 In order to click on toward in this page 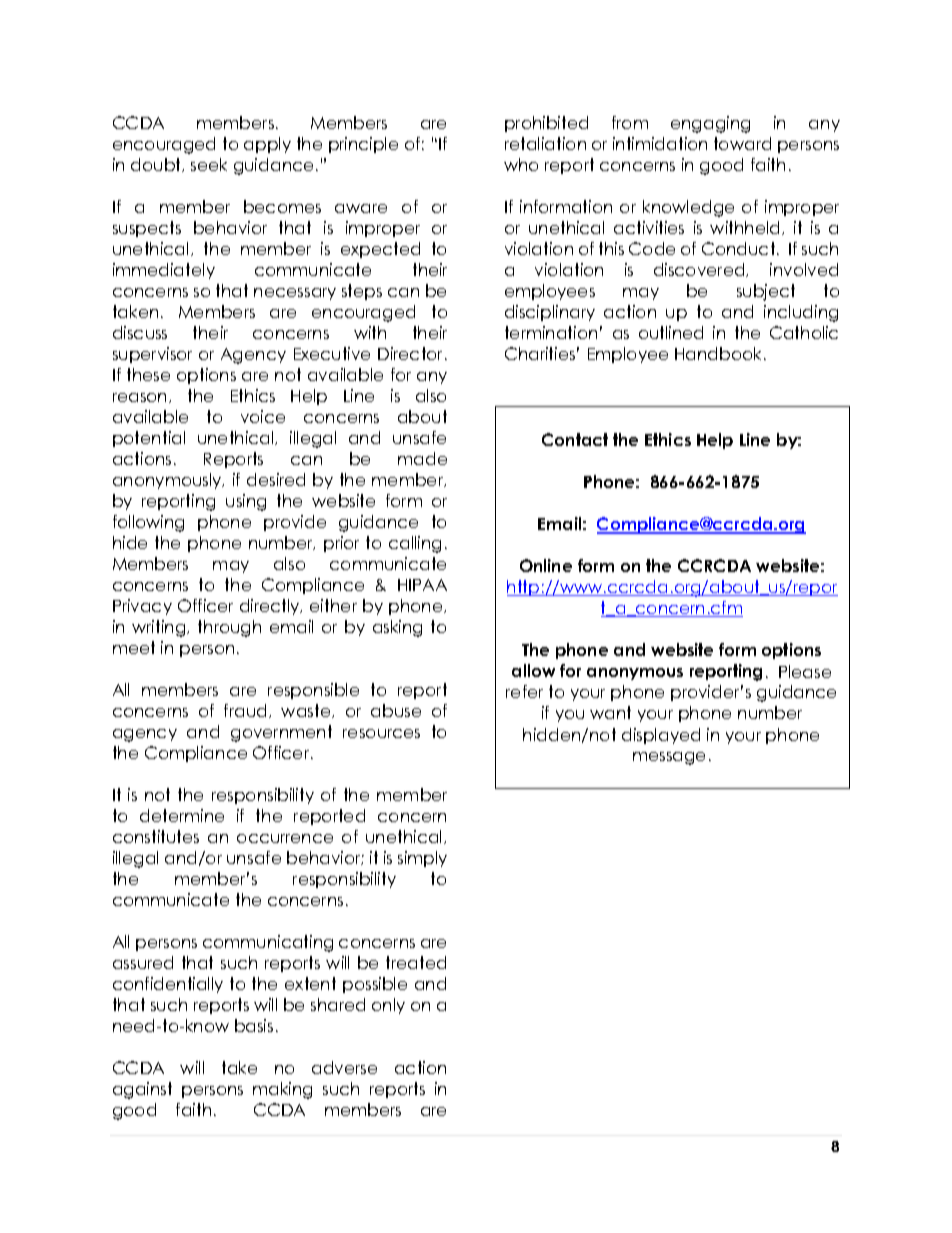, I will do `click(742, 143)`.
